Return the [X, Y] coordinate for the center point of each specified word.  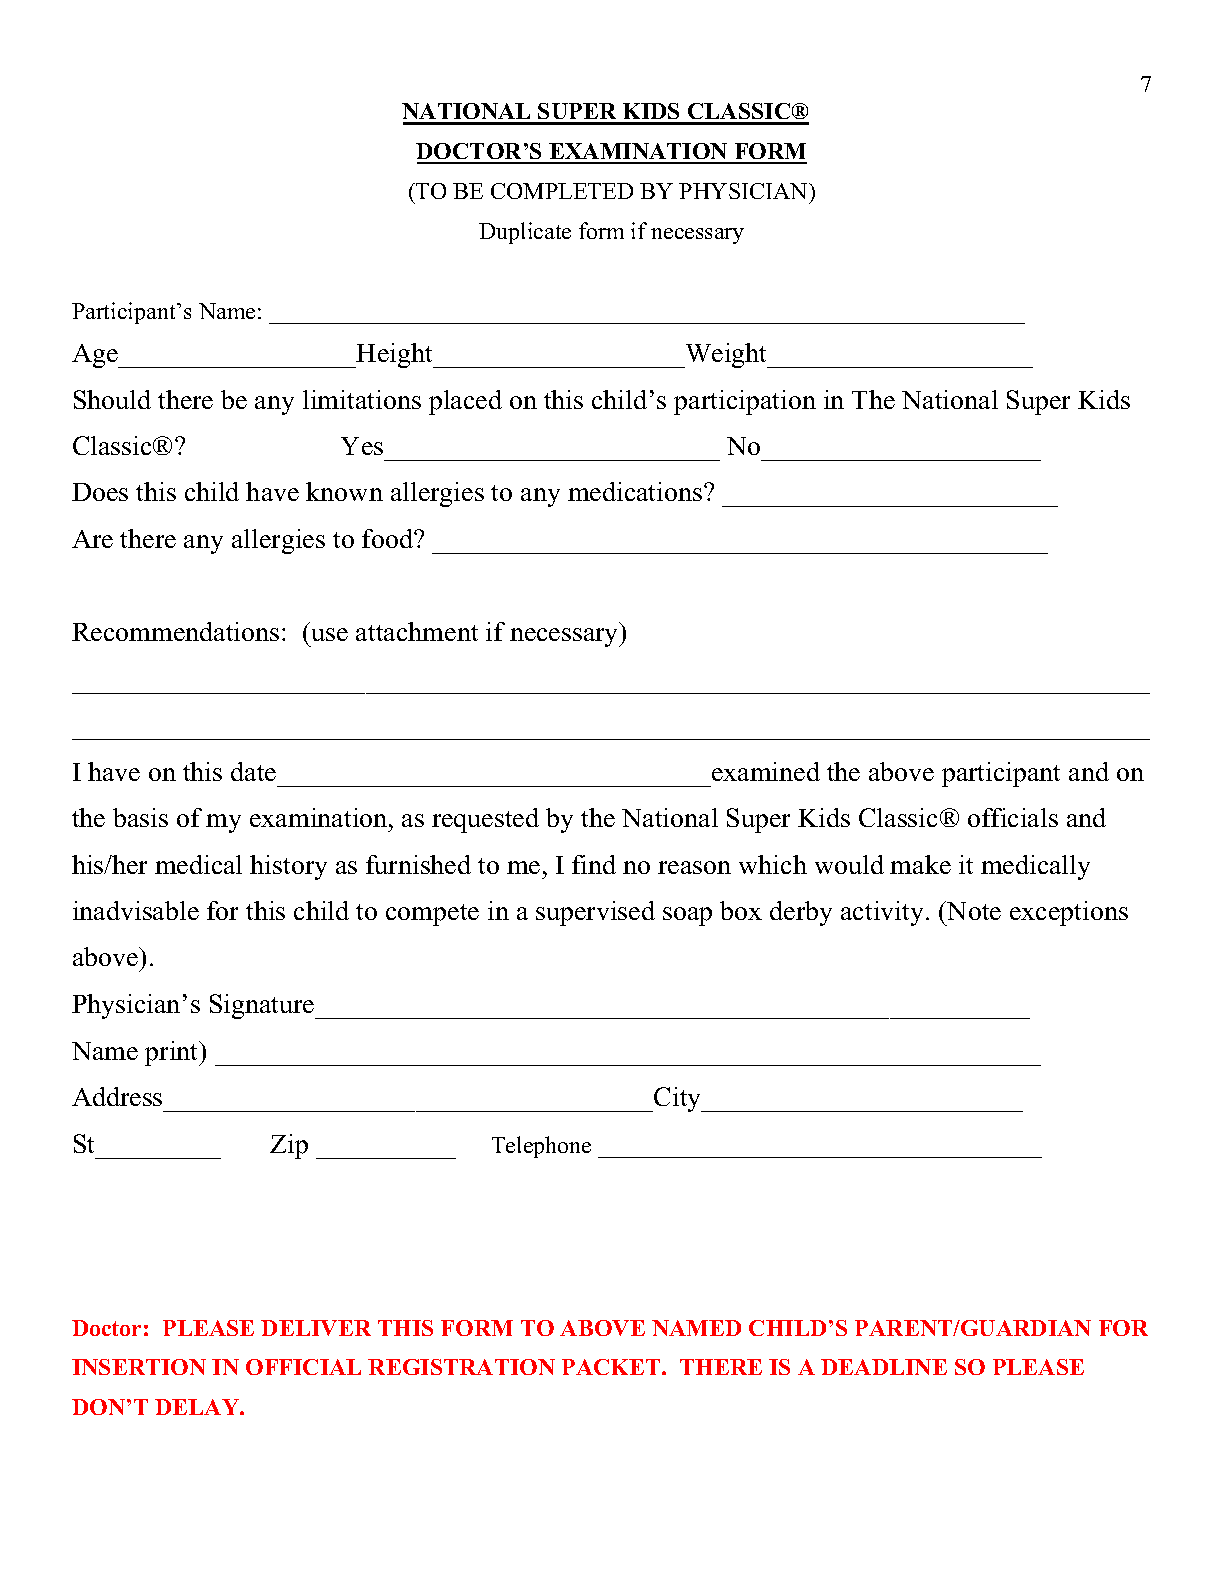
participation [745, 402]
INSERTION [139, 1367]
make [920, 864]
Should [112, 399]
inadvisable [136, 910]
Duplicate [525, 233]
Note [973, 910]
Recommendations [175, 631]
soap [687, 916]
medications [636, 491]
